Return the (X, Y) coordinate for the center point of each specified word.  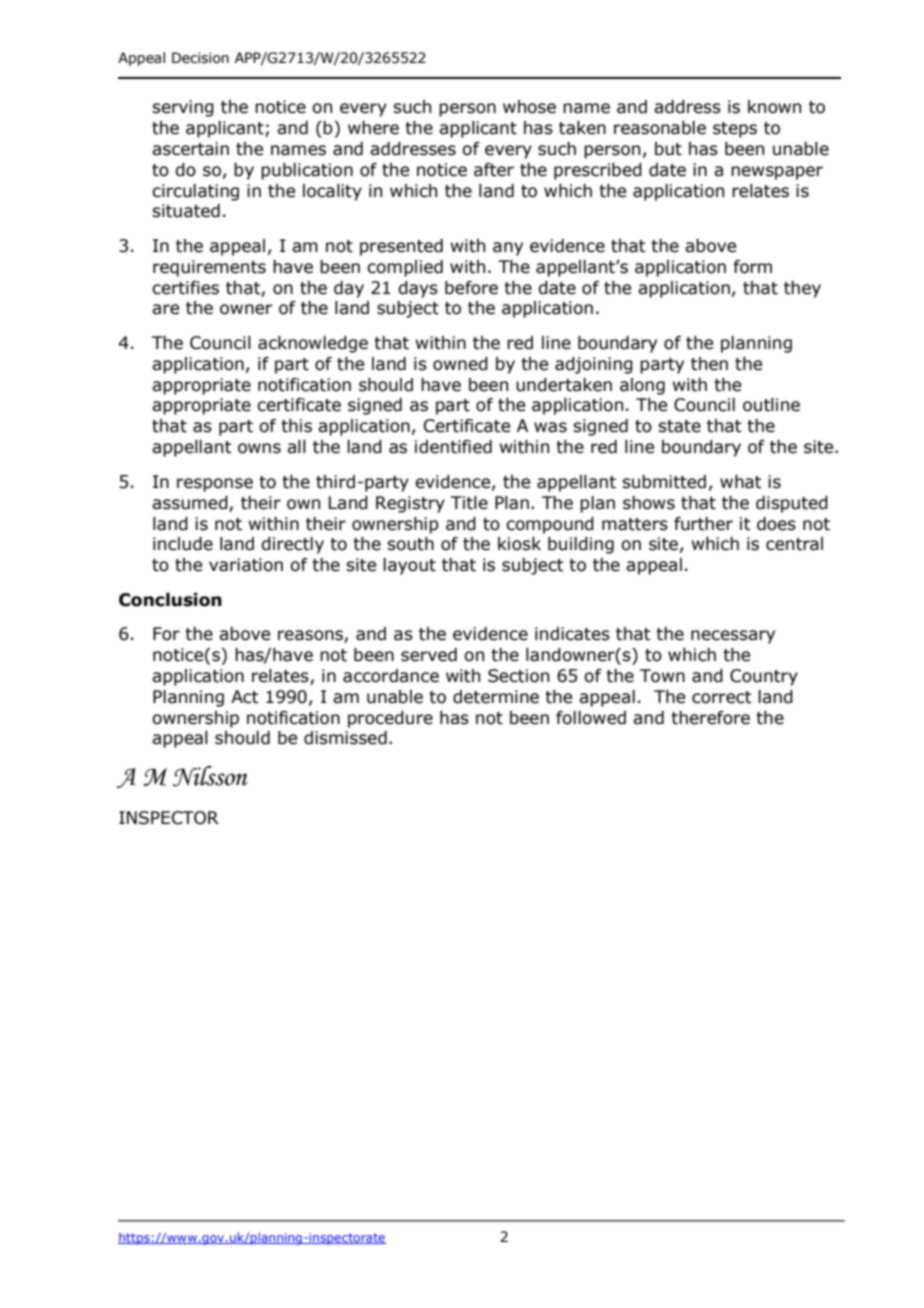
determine (496, 697)
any (508, 249)
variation (246, 565)
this (296, 426)
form (752, 267)
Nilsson (210, 776)
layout (409, 566)
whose (529, 107)
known (774, 107)
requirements (209, 268)
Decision (200, 58)
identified (453, 447)
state (679, 426)
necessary (733, 637)
